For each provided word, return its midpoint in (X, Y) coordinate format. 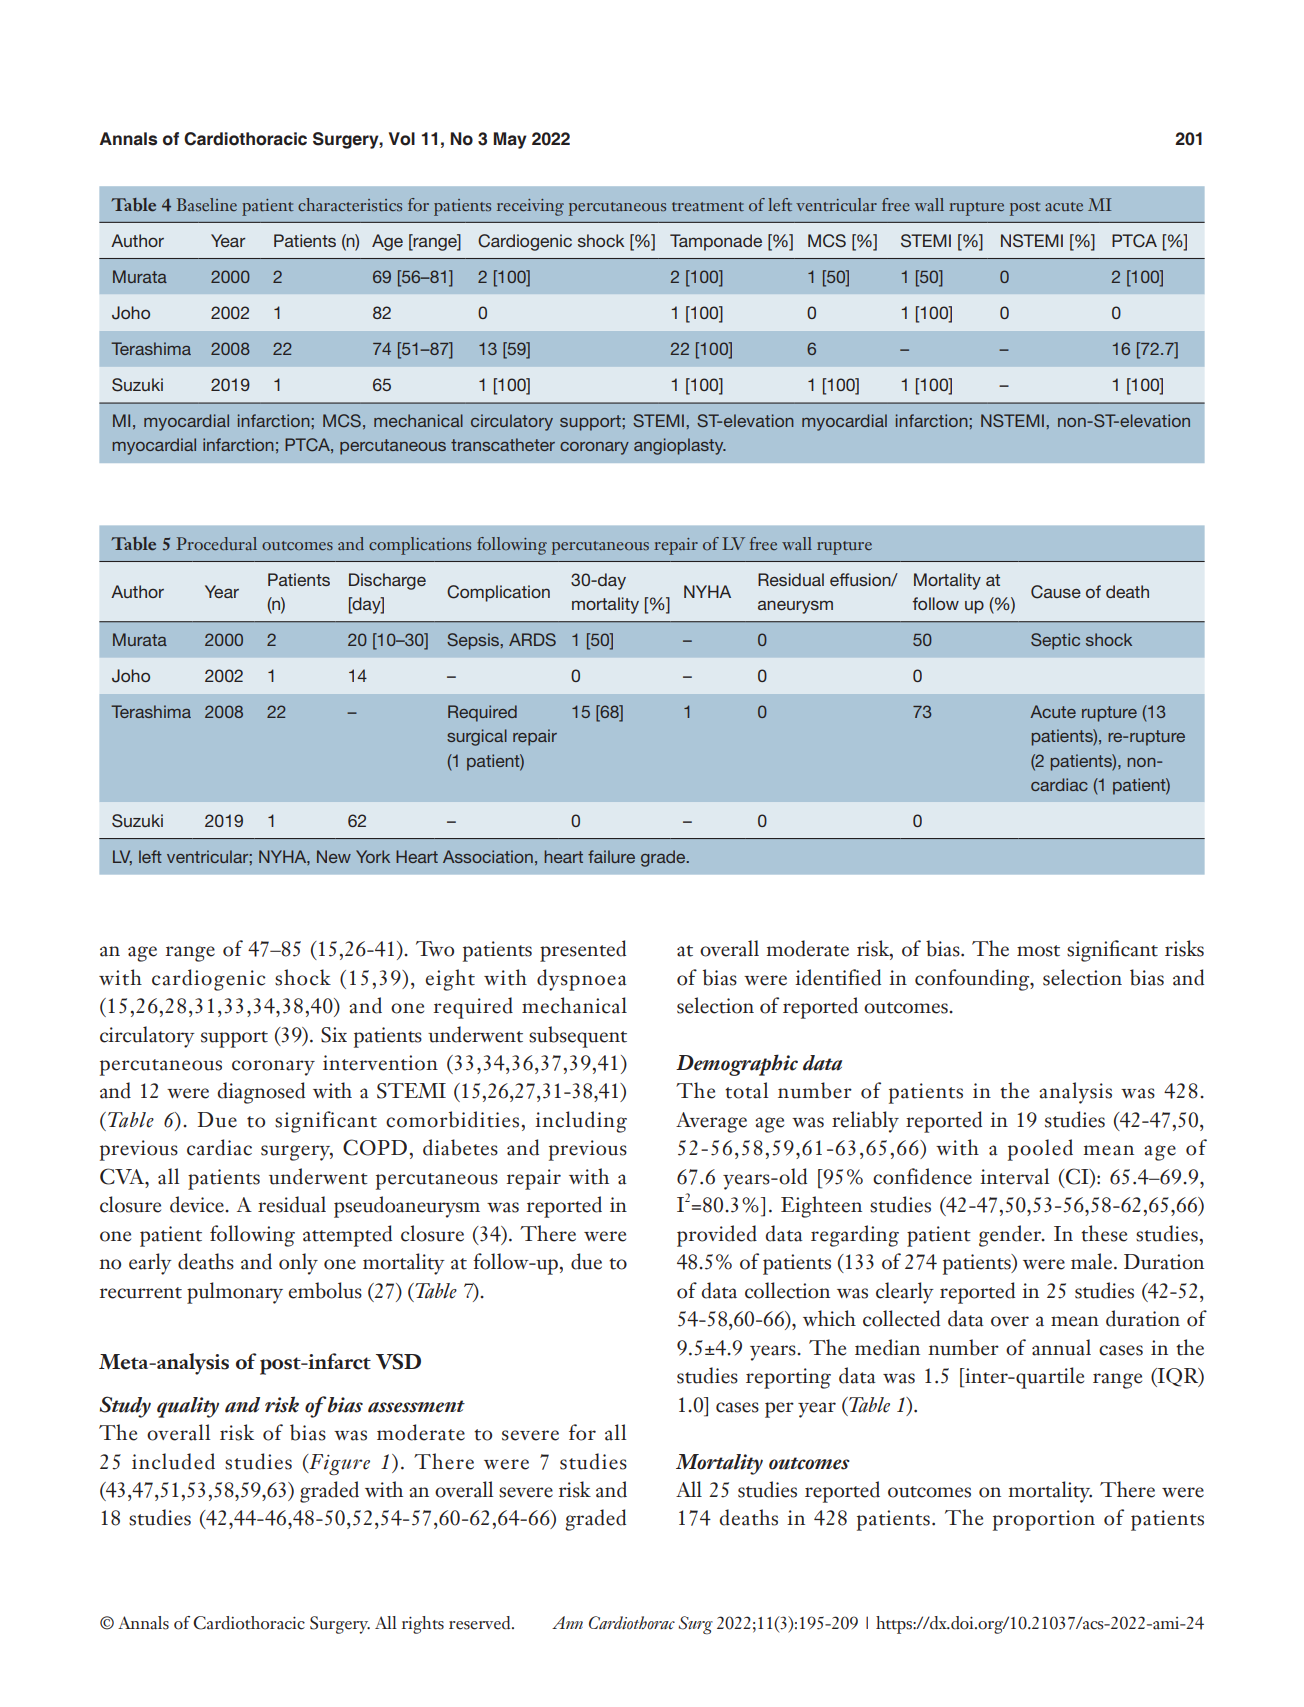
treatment (708, 206)
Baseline (207, 204)
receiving (530, 207)
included (173, 1461)
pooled (1040, 1150)
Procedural (216, 543)
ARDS (532, 639)
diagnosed (261, 1093)
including (581, 1122)
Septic (1055, 641)
